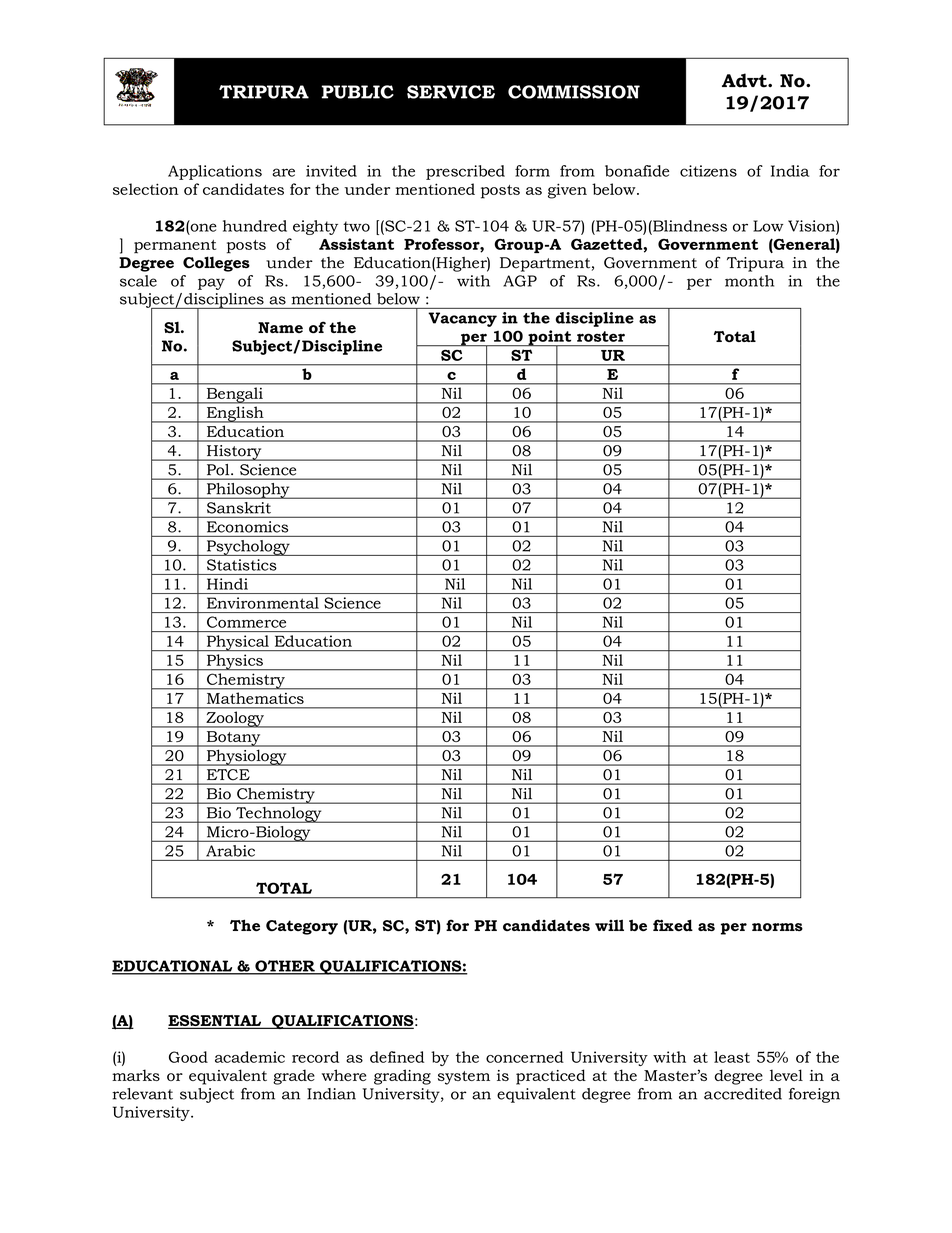 The image size is (952, 1233). Describe the element at coordinates (248, 491) in the screenshot. I see `Philosophy` at that location.
